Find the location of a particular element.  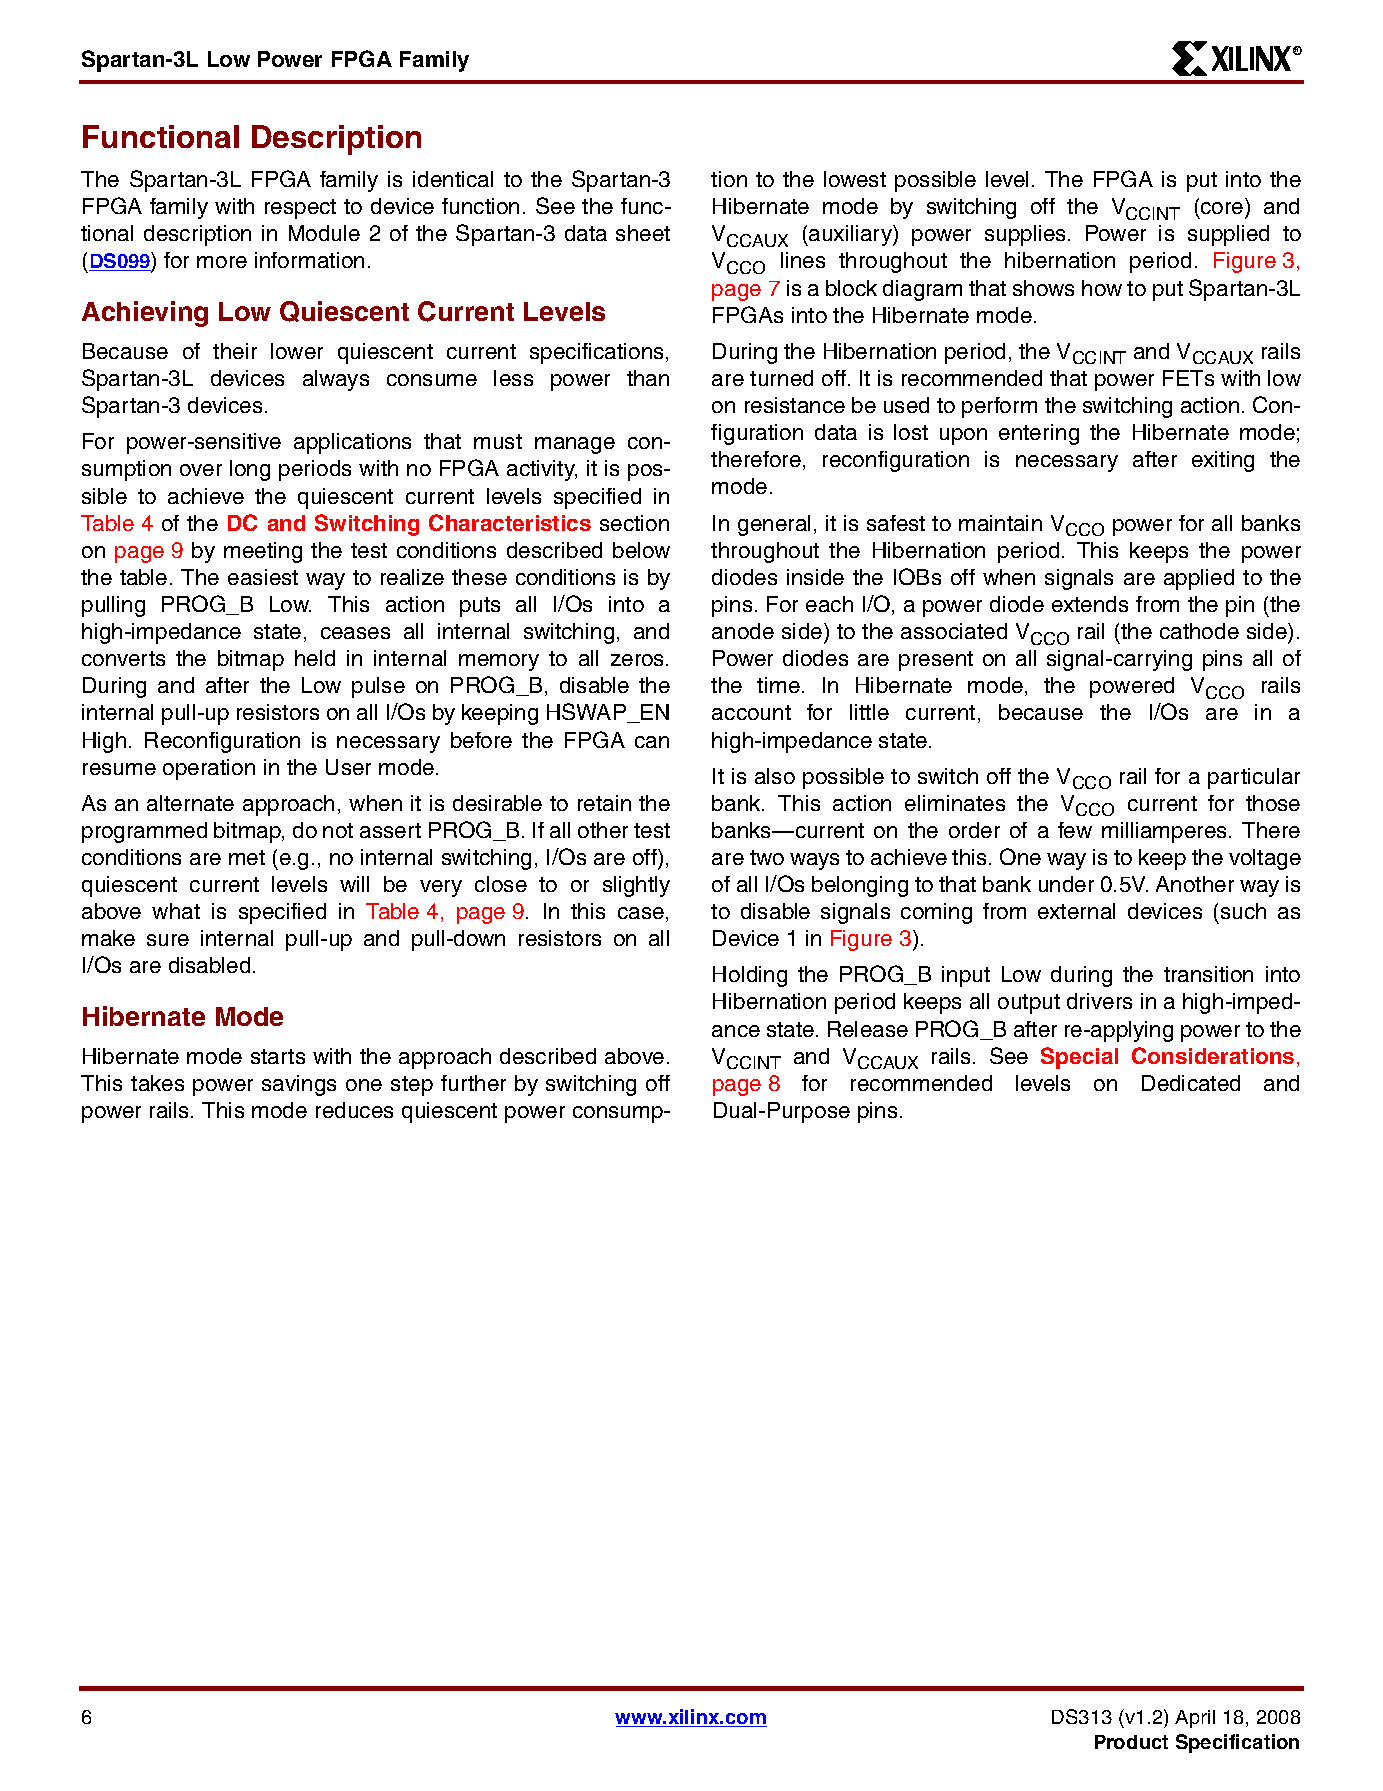

Product is located at coordinates (1131, 1742).
